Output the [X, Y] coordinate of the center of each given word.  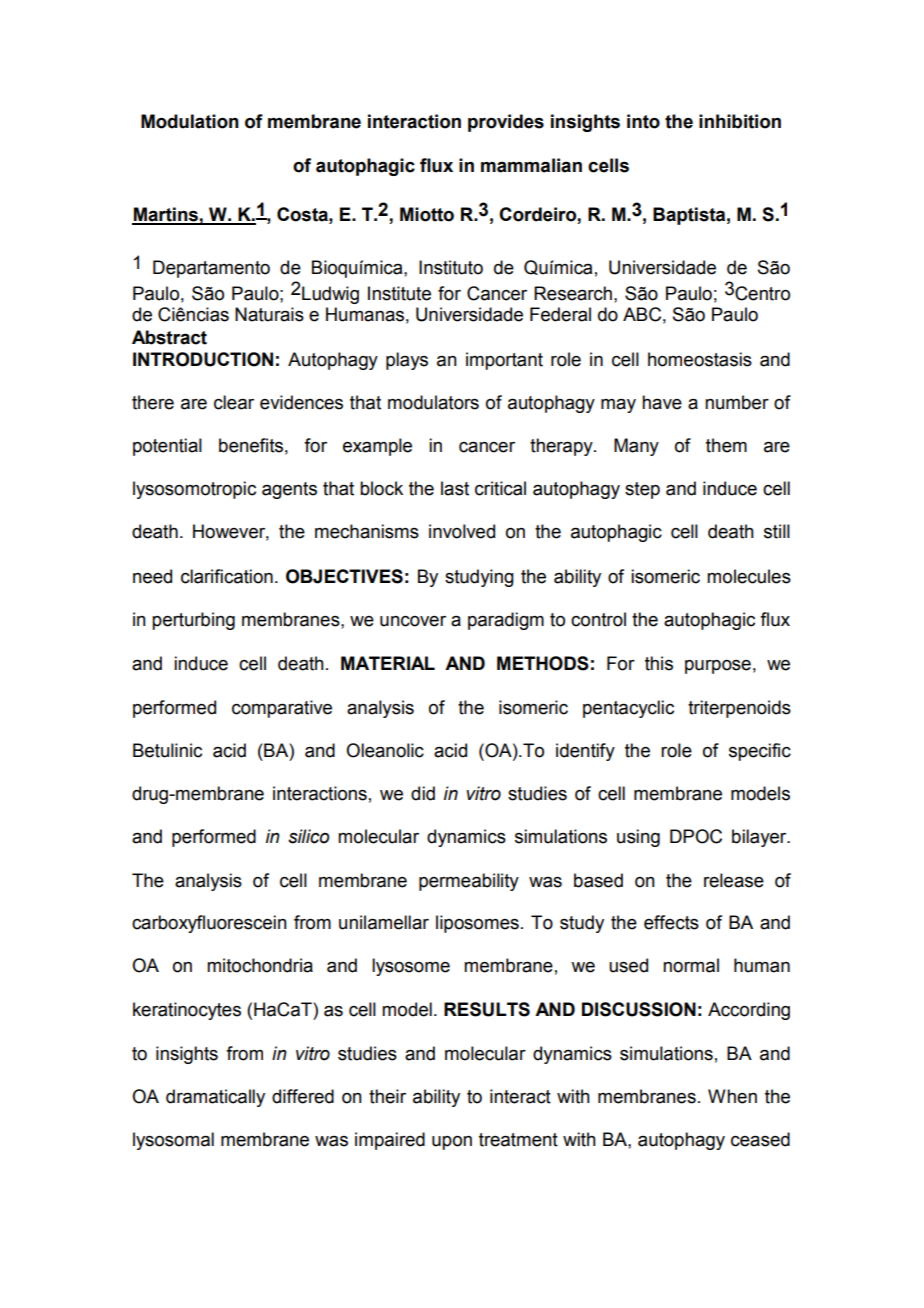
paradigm [506, 621]
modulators [433, 402]
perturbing [193, 621]
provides [506, 123]
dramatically [215, 1098]
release [734, 880]
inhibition [740, 121]
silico [308, 836]
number [737, 402]
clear [234, 402]
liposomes [477, 924]
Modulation [190, 121]
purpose [718, 667]
